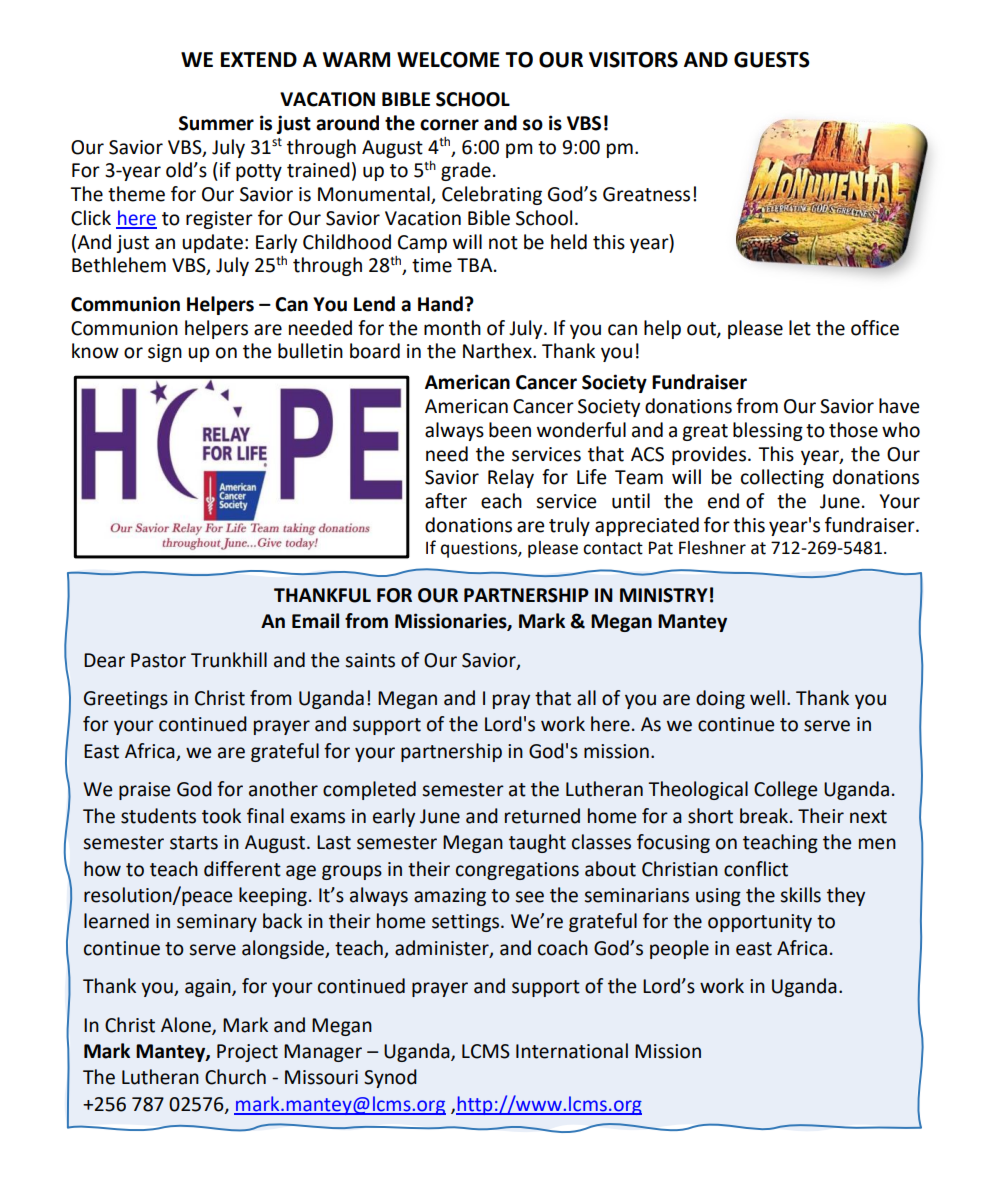 This screenshot has height=1204, width=991. Describe the element at coordinates (158, 660) in the screenshot. I see `Pastor` at that location.
